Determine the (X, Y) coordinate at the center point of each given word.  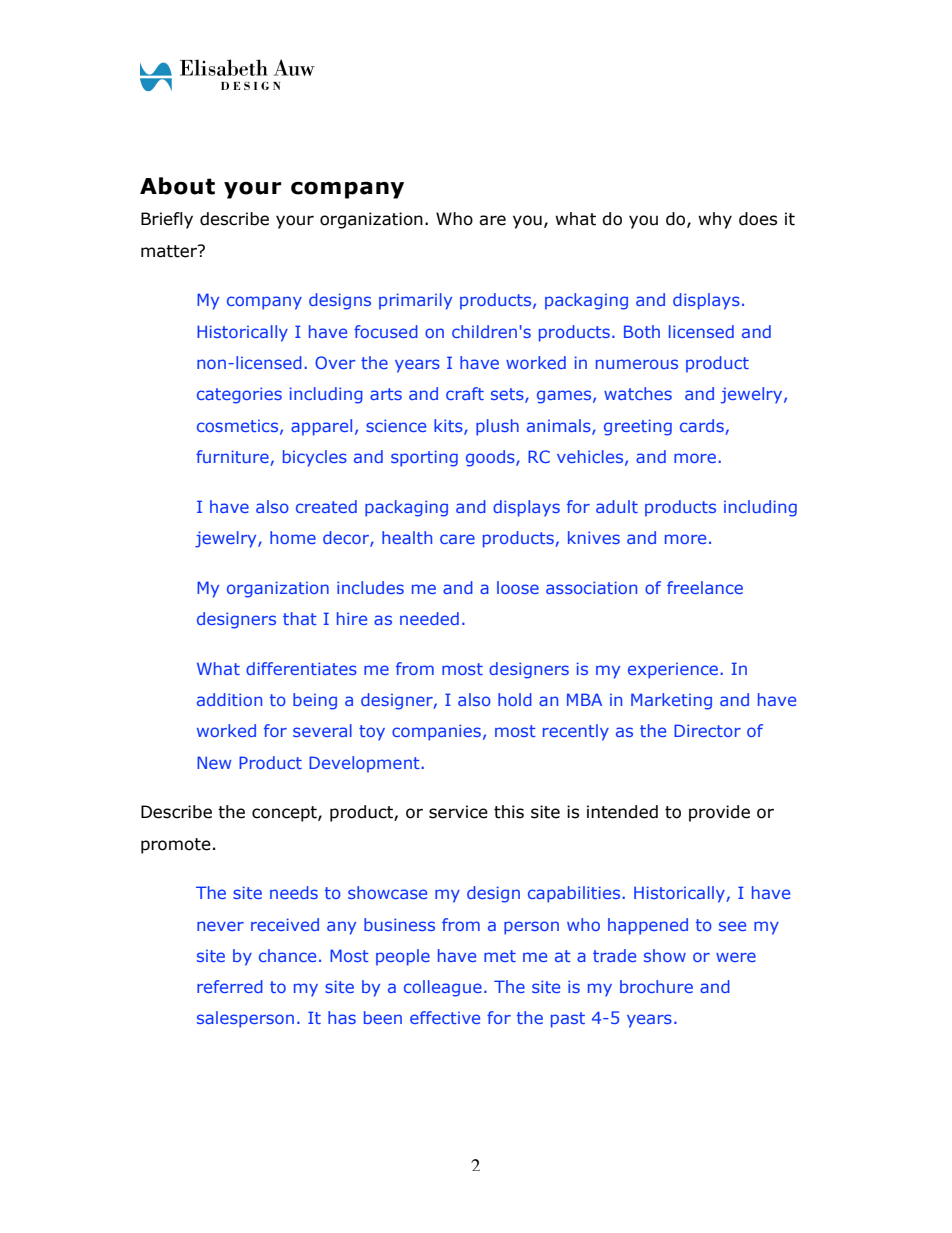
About (177, 186)
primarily (415, 301)
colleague (443, 988)
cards (702, 425)
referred (230, 986)
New (214, 762)
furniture (232, 456)
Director (707, 730)
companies (436, 732)
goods (491, 458)
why (715, 220)
